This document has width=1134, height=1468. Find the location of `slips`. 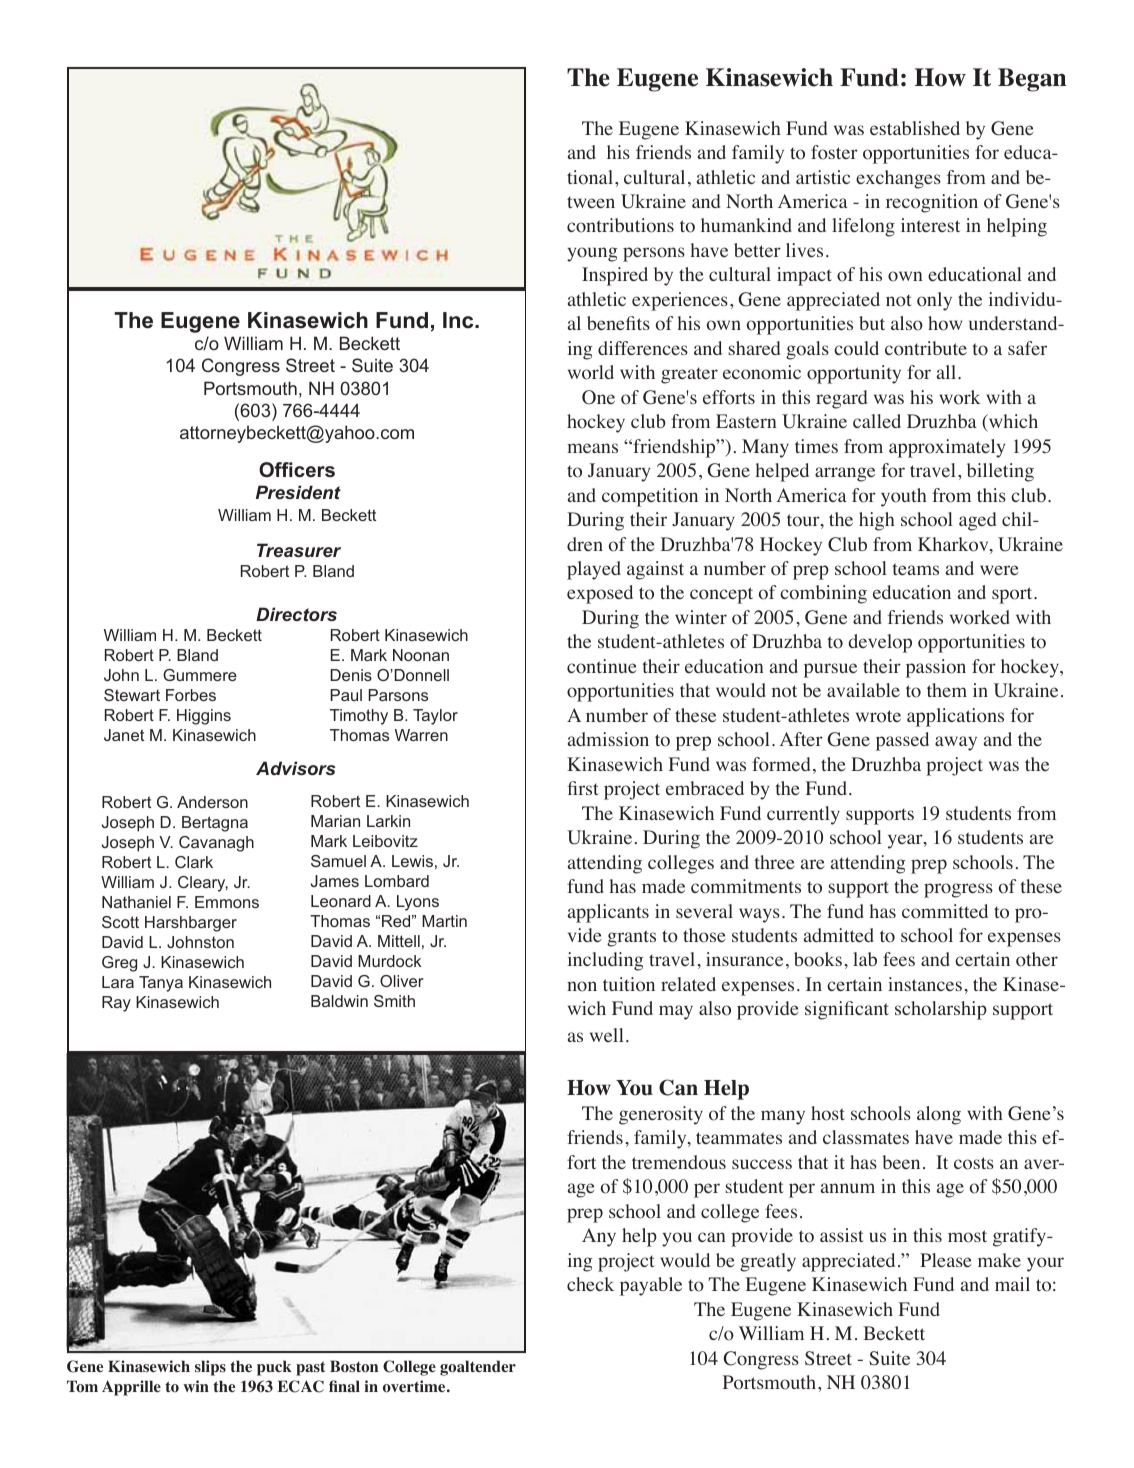

slips is located at coordinates (210, 1368).
